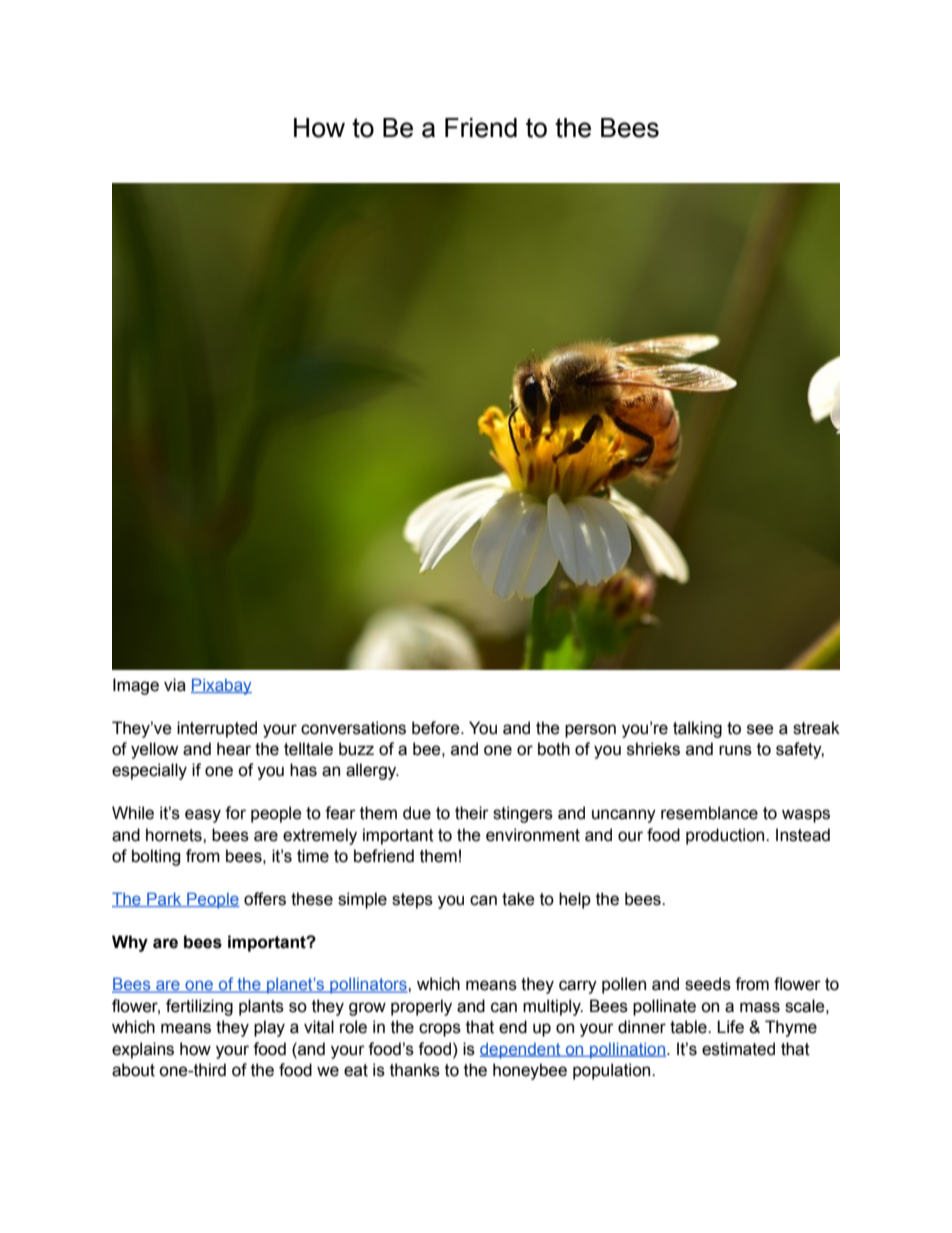  Describe the element at coordinates (697, 729) in the image. I see `talking` at that location.
